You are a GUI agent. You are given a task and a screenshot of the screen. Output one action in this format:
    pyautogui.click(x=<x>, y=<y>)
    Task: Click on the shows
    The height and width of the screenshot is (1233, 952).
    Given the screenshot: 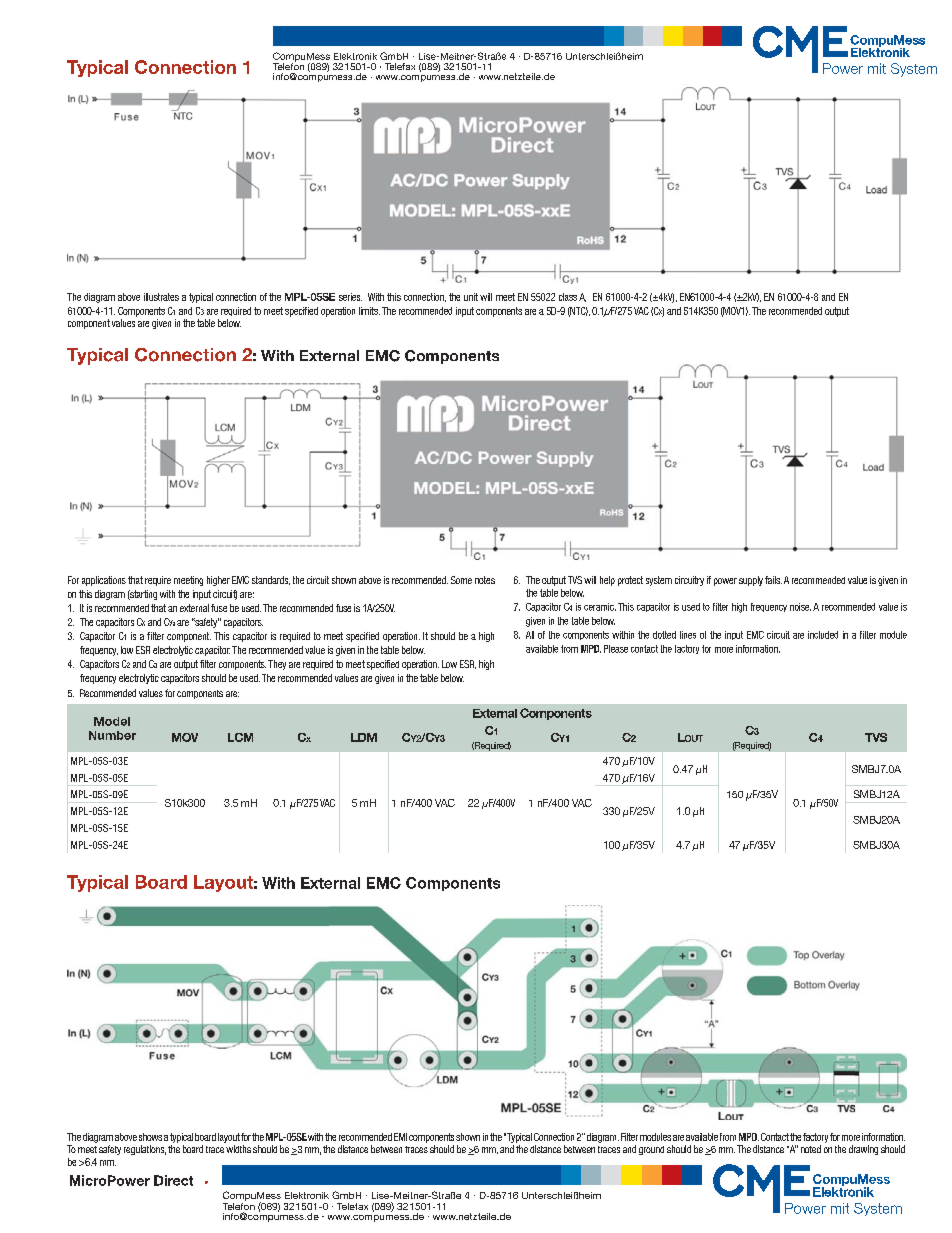 What is the action you would take?
    pyautogui.click(x=150, y=1137)
